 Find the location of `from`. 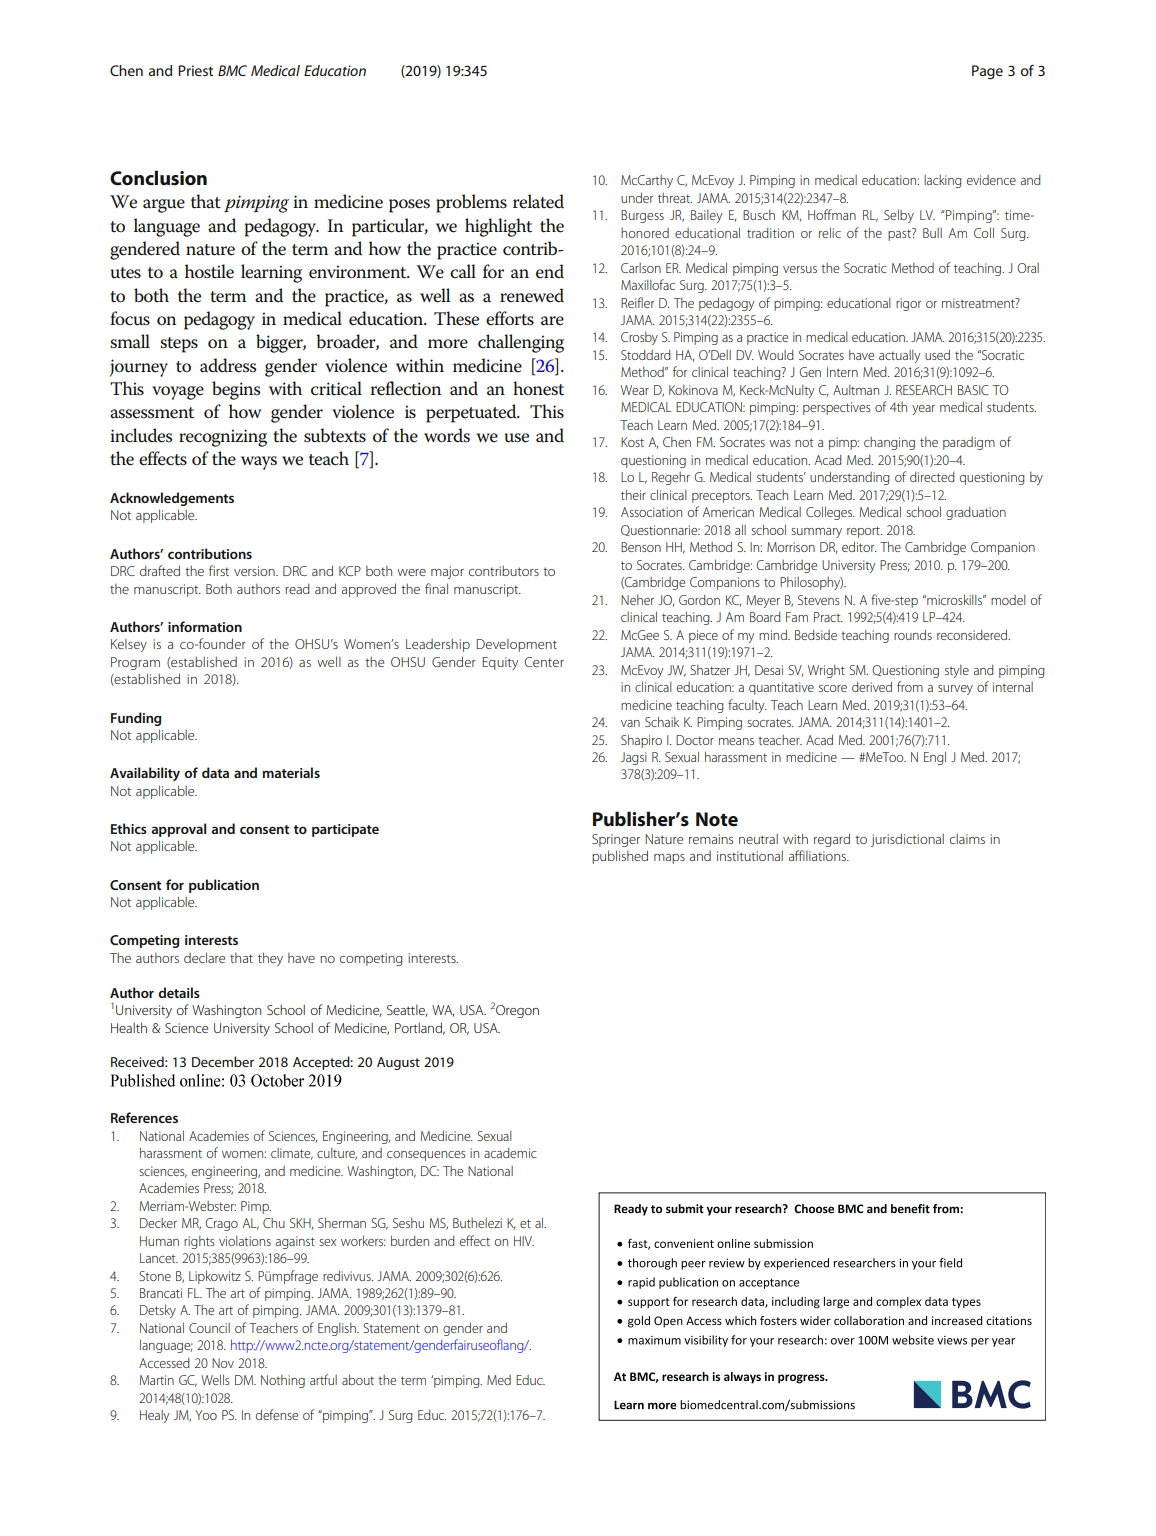

from is located at coordinates (910, 686).
